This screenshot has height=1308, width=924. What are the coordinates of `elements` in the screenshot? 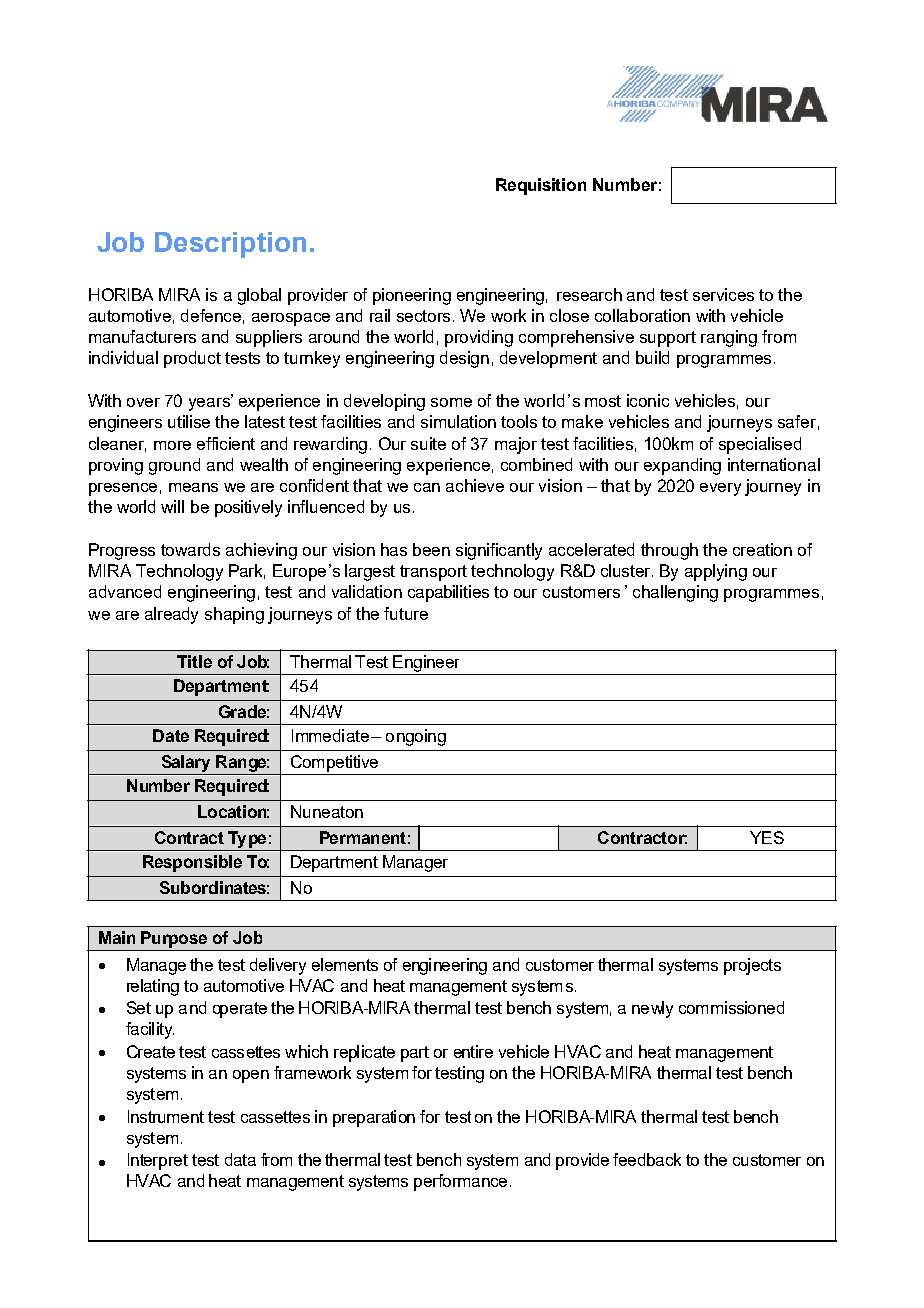 It's located at (345, 964).
